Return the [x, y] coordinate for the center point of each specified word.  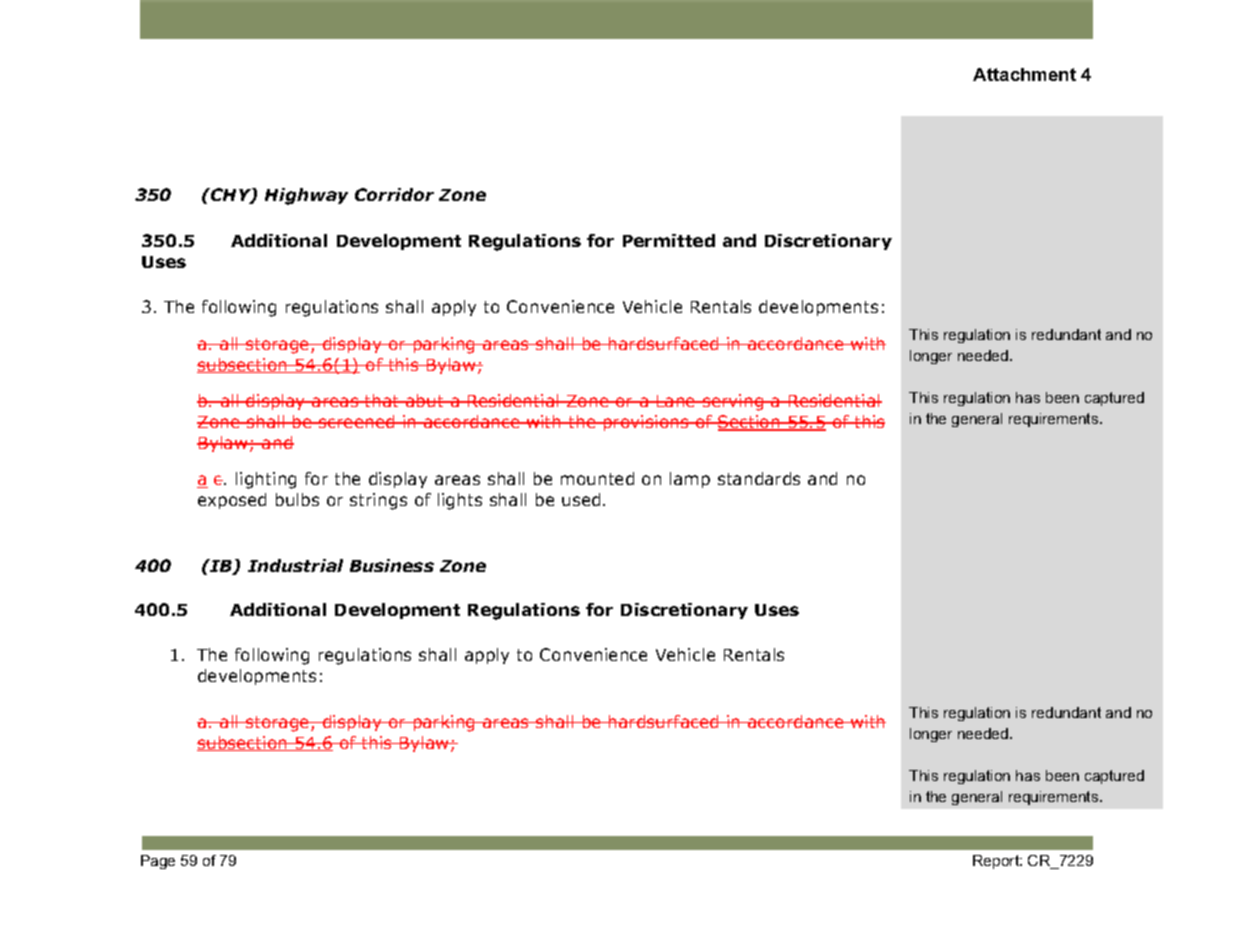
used [581, 499]
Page [158, 862]
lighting [266, 480]
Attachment [1024, 74]
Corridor [394, 194]
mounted [597, 478]
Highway [306, 196]
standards [759, 478]
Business [392, 565]
